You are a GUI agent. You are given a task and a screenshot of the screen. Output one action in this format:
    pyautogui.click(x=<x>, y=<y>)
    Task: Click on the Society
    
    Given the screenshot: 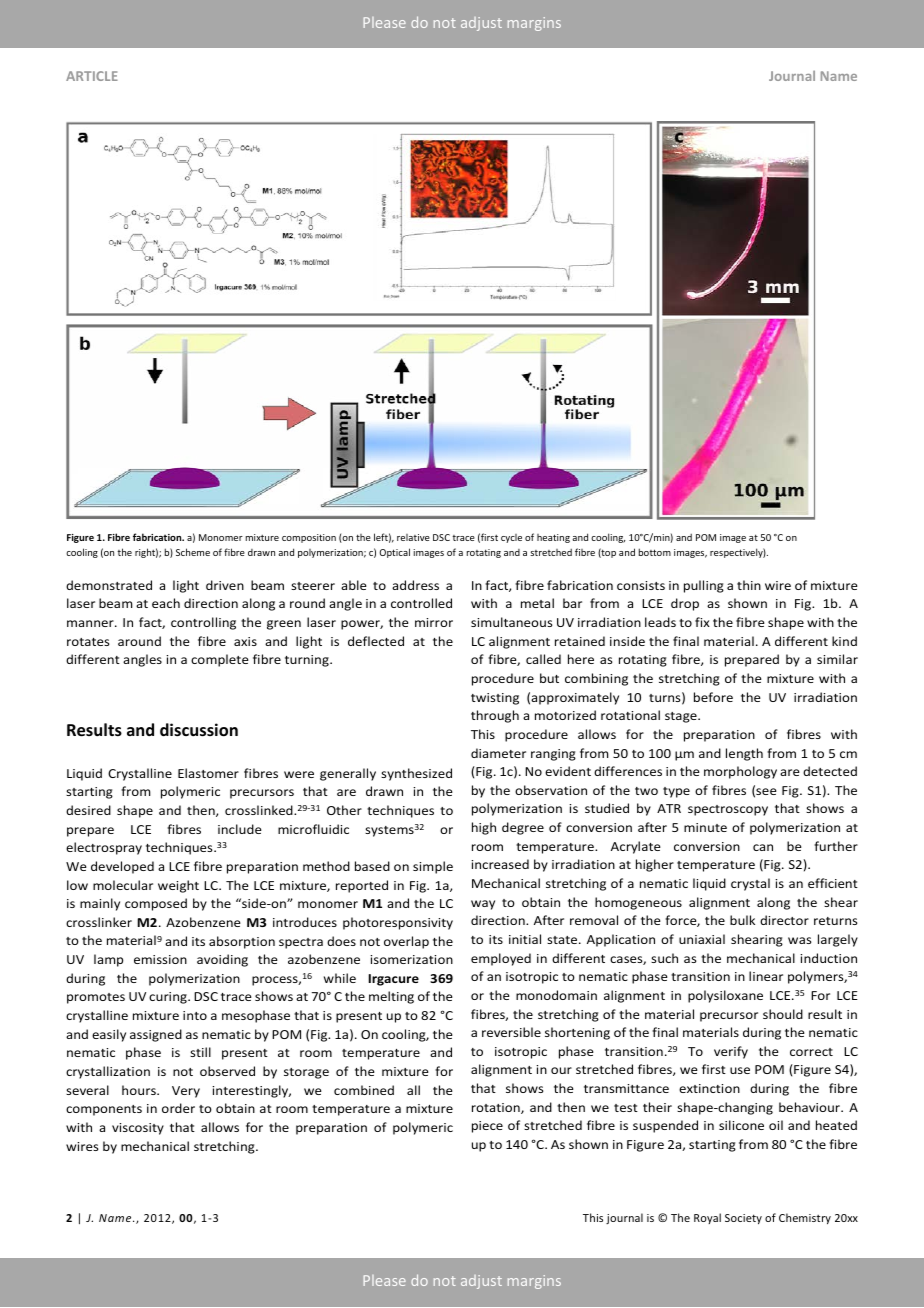 What is the action you would take?
    pyautogui.click(x=743, y=1219)
